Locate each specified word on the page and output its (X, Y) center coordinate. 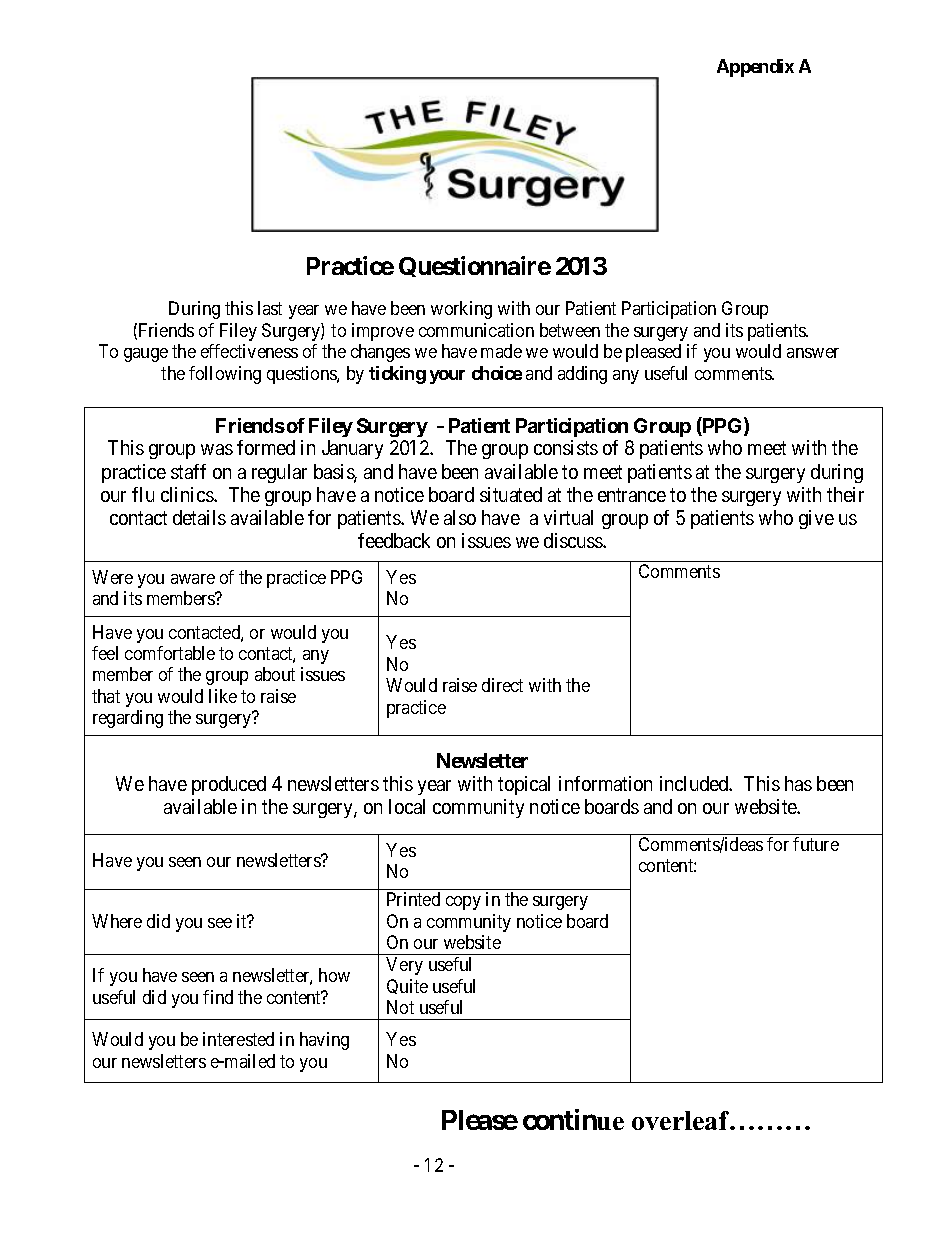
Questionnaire (475, 266)
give (816, 519)
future (816, 844)
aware (193, 579)
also (460, 517)
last (270, 308)
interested (238, 1039)
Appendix (755, 68)
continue (573, 1119)
